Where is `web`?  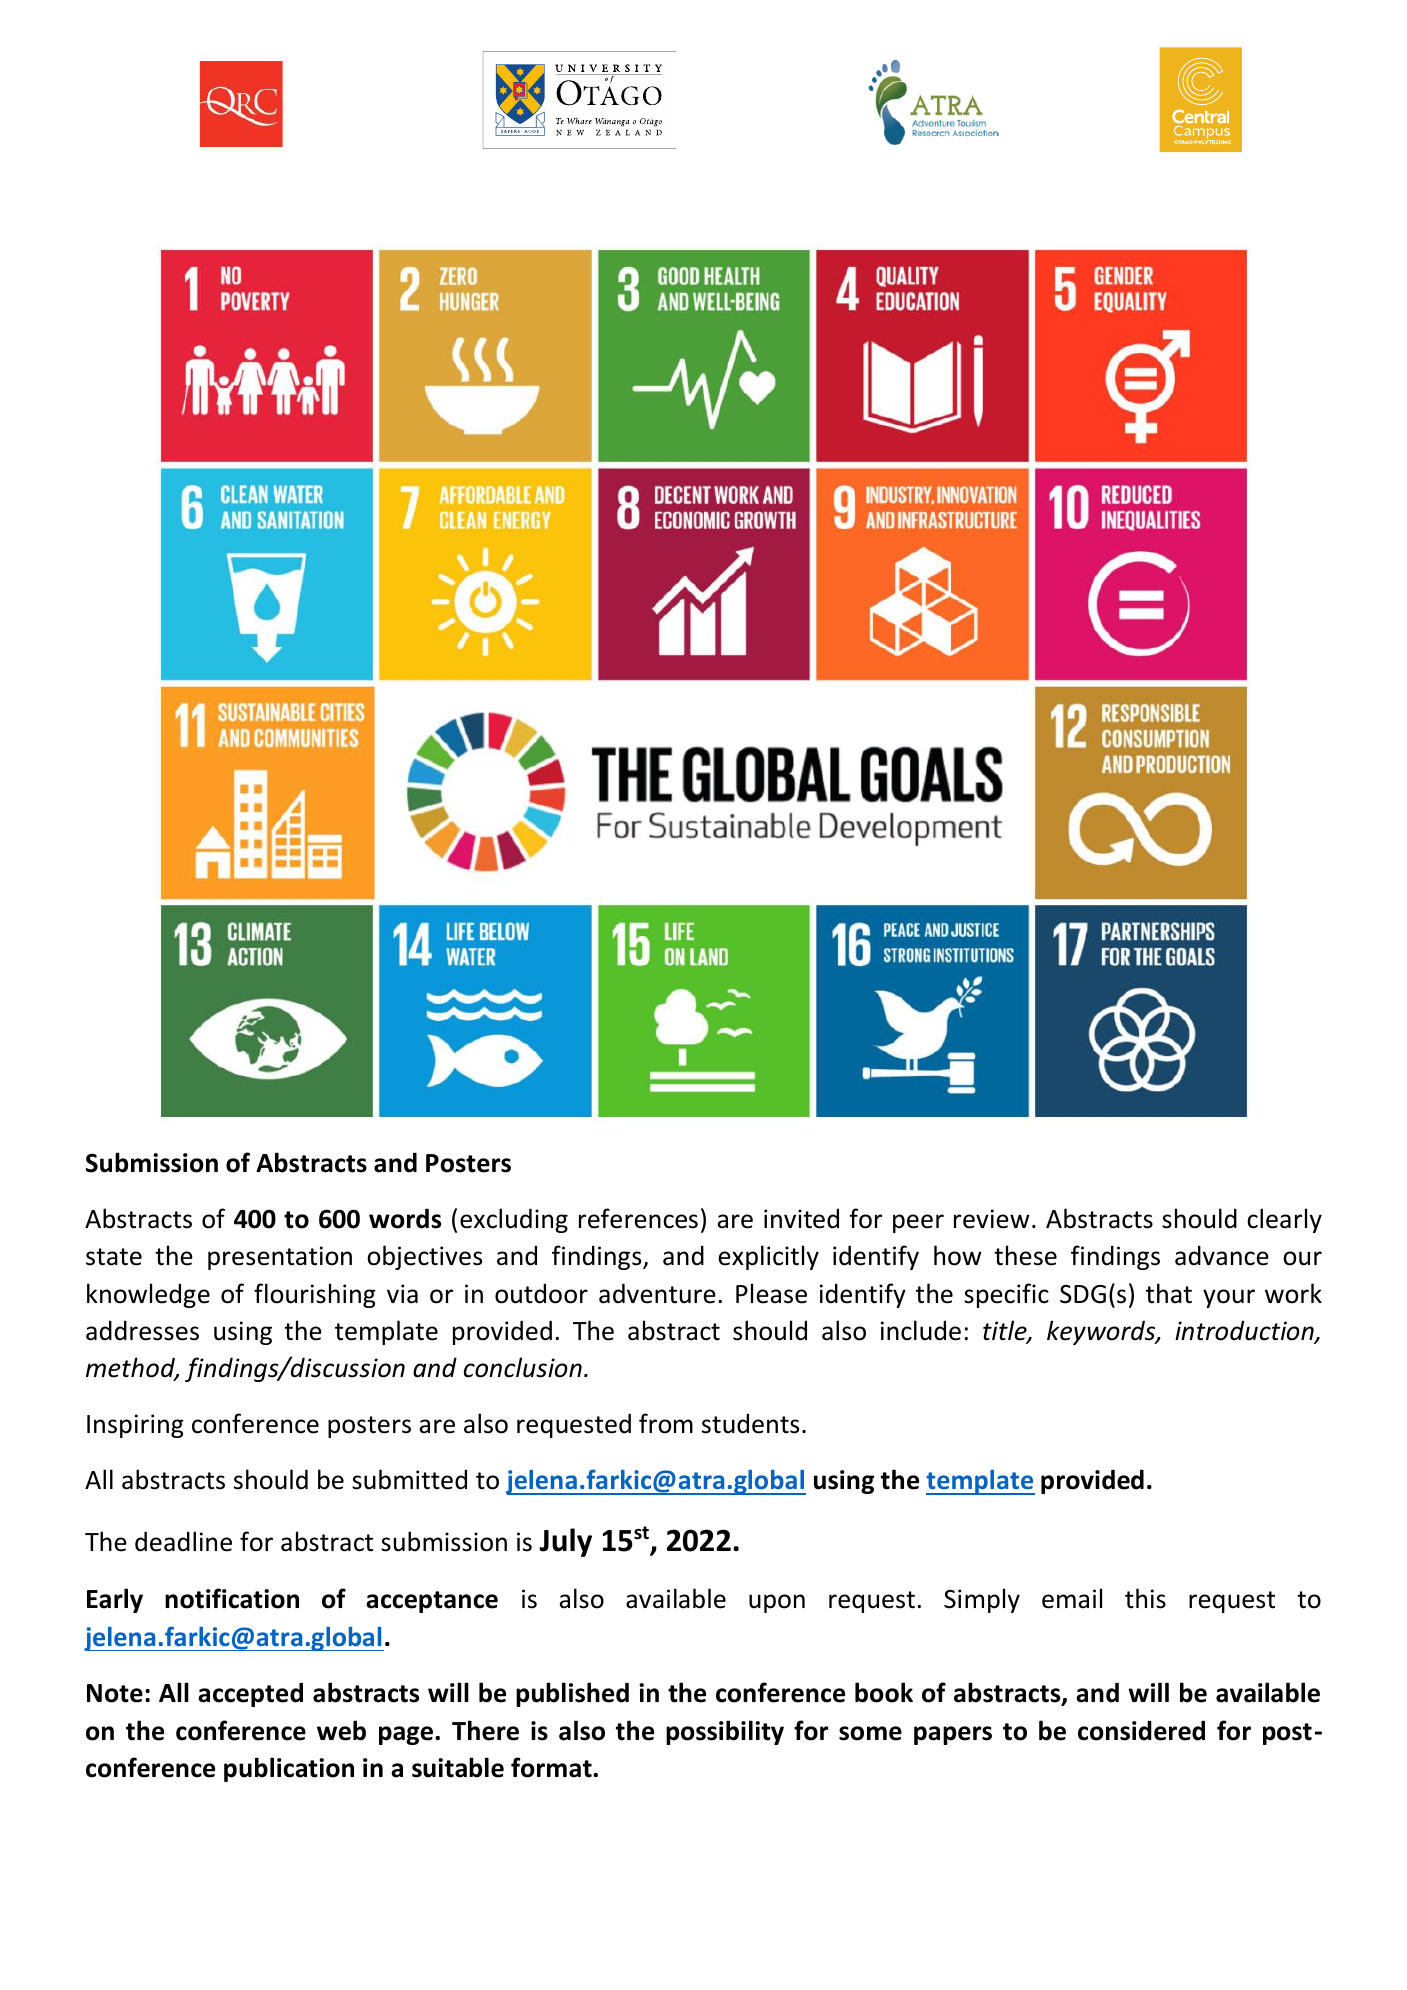 web is located at coordinates (341, 1730).
